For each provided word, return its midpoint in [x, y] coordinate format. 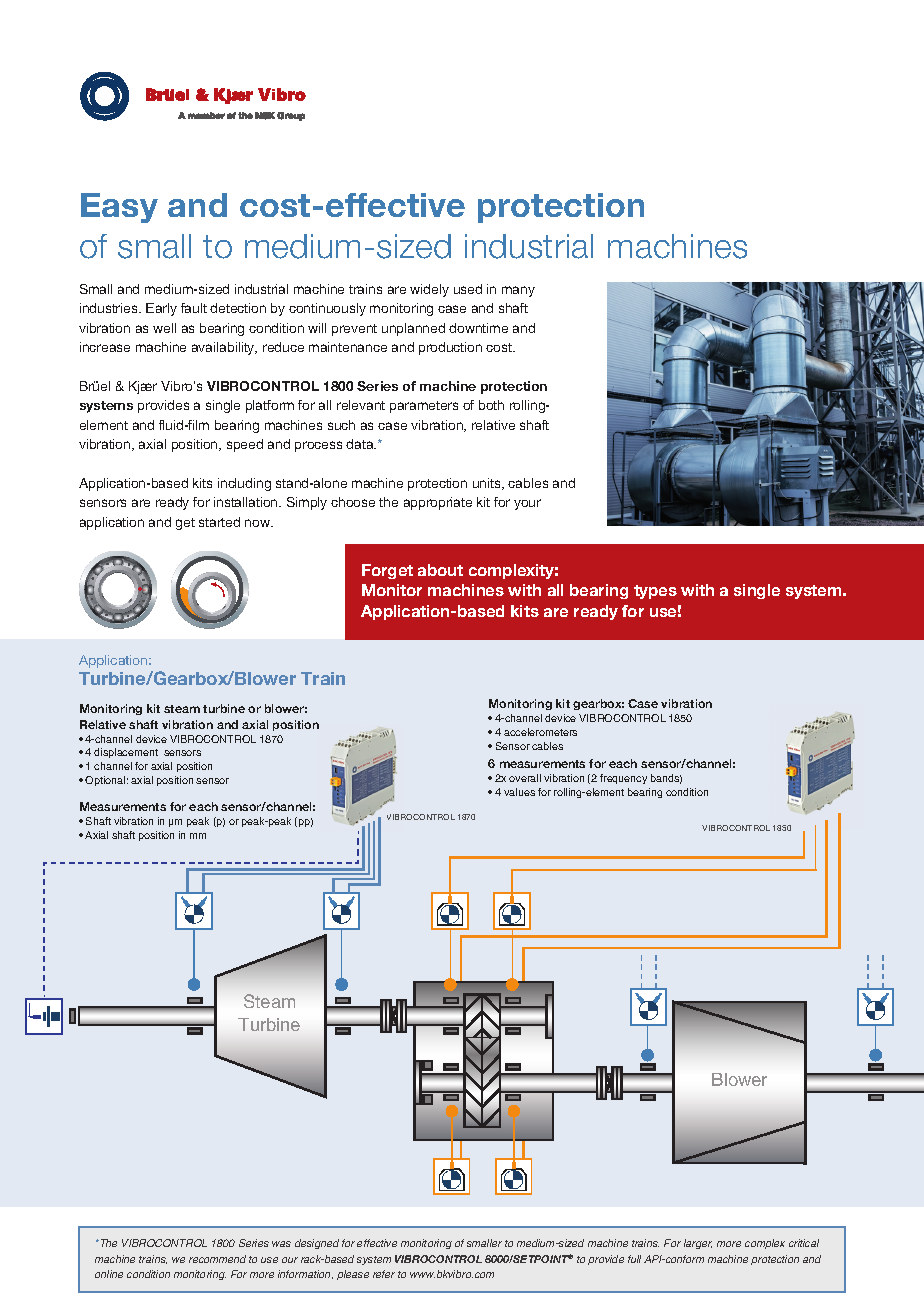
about [440, 570]
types [655, 592]
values [519, 792]
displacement [126, 753]
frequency [623, 779]
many [518, 291]
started [219, 522]
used [468, 289]
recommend [217, 1259]
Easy [119, 208]
